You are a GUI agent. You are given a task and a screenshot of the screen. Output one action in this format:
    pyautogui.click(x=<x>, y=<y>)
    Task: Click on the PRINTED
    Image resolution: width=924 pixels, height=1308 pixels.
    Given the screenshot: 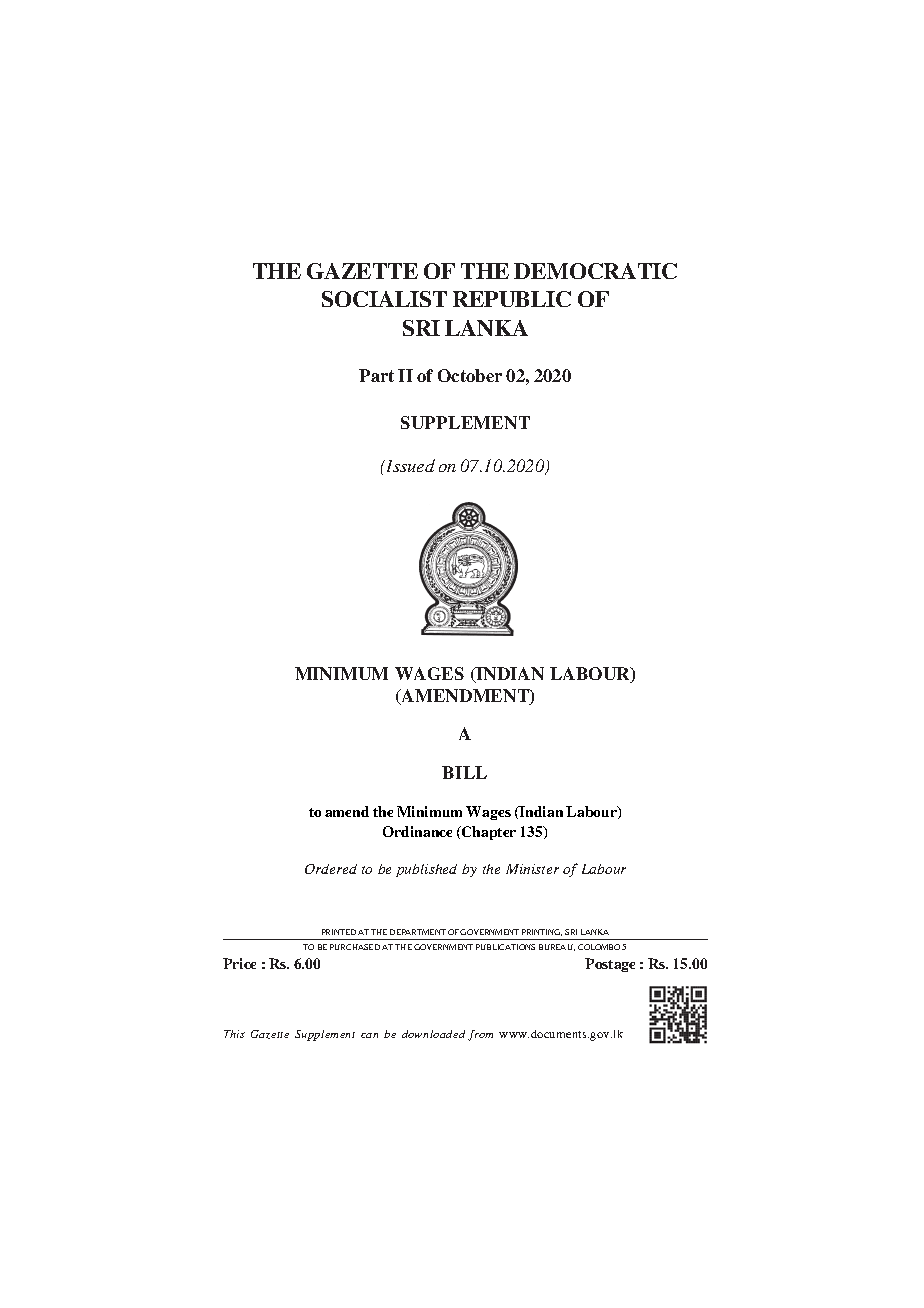 What is the action you would take?
    pyautogui.click(x=339, y=932)
